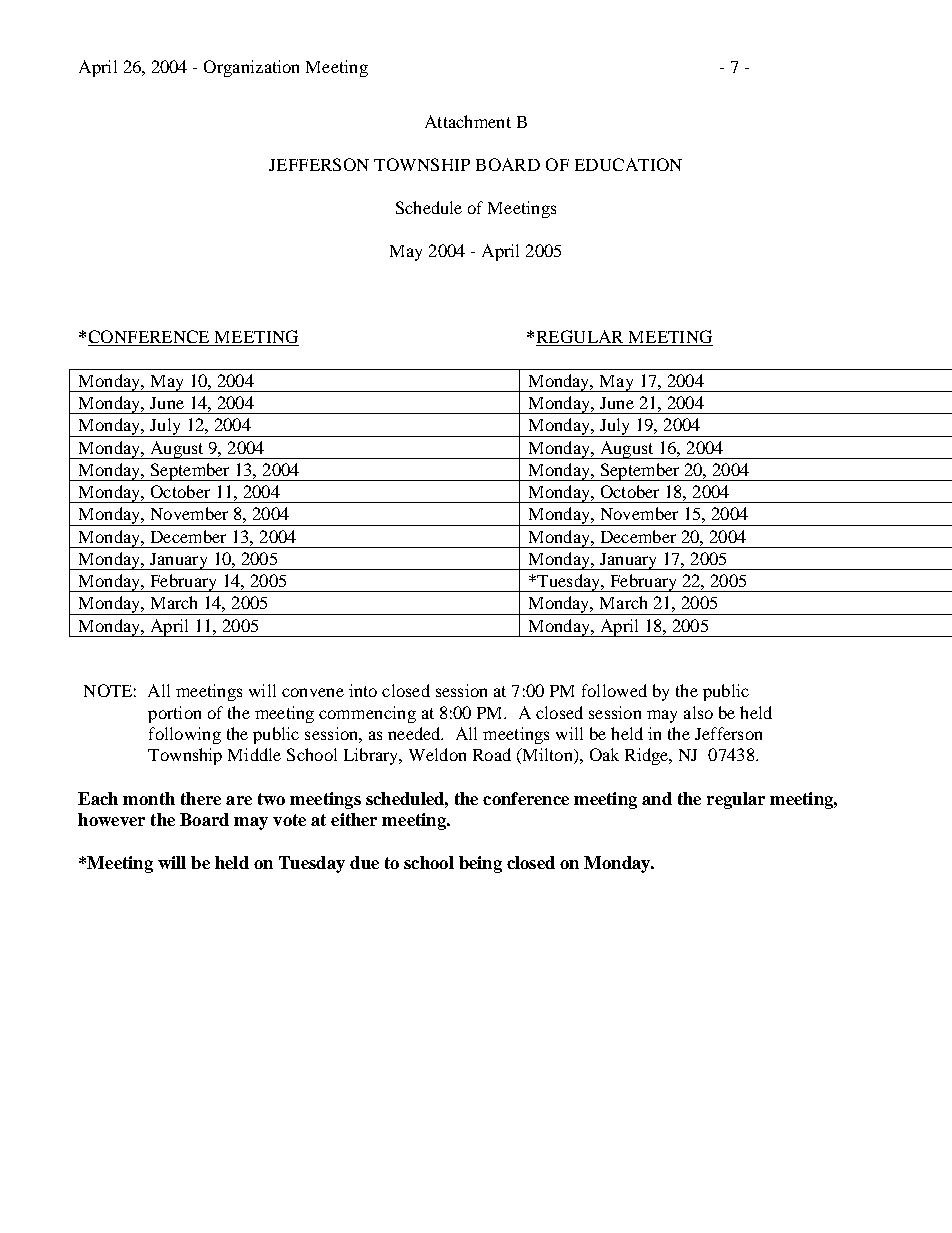 This page has height=1233, width=952. Describe the element at coordinates (698, 712) in the page. I see `also` at that location.
